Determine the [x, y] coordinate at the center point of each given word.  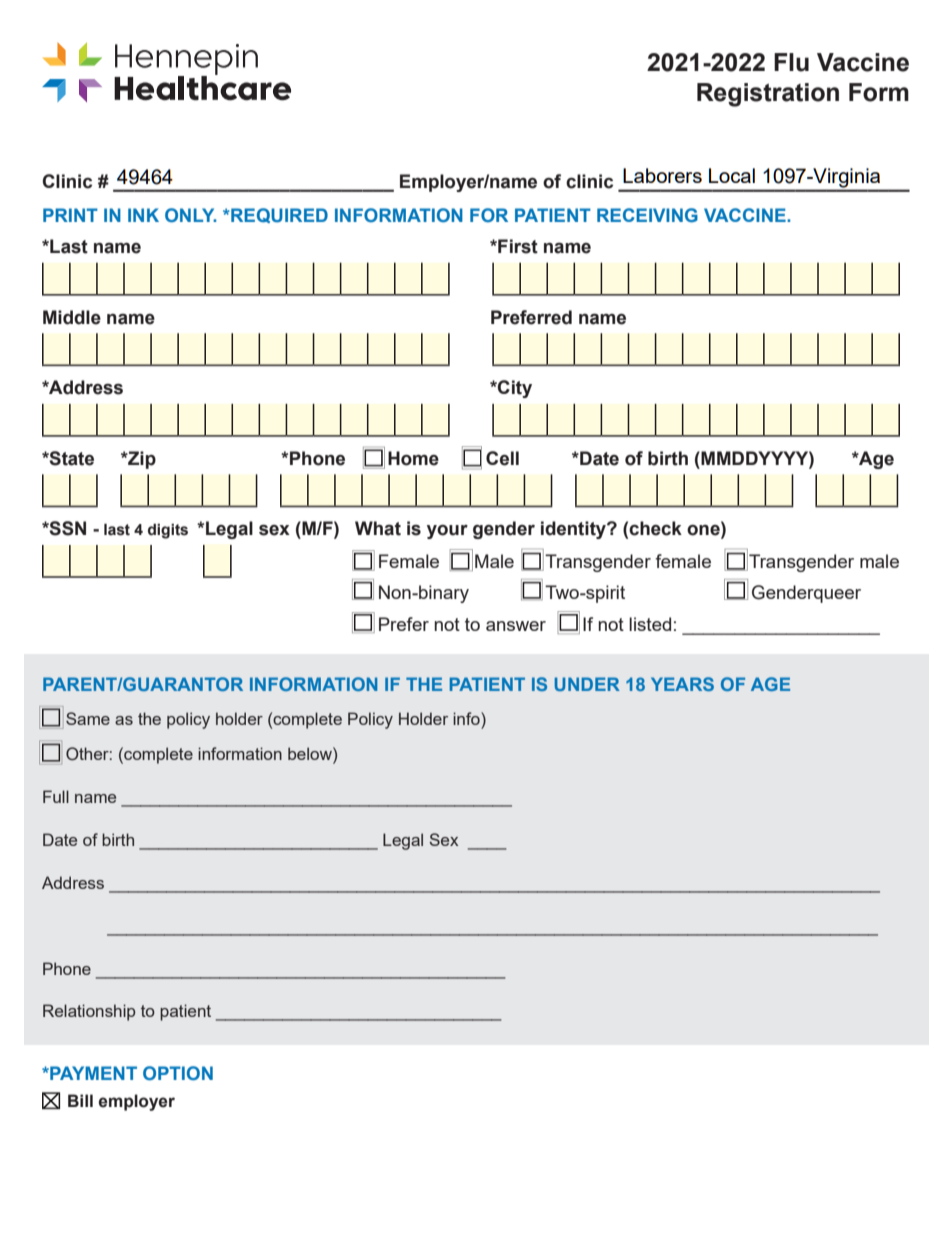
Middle [72, 317]
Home [413, 458]
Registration [768, 95]
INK [143, 215]
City [514, 389]
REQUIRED [278, 215]
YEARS [682, 684]
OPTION [178, 1073]
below [311, 753]
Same [88, 718]
